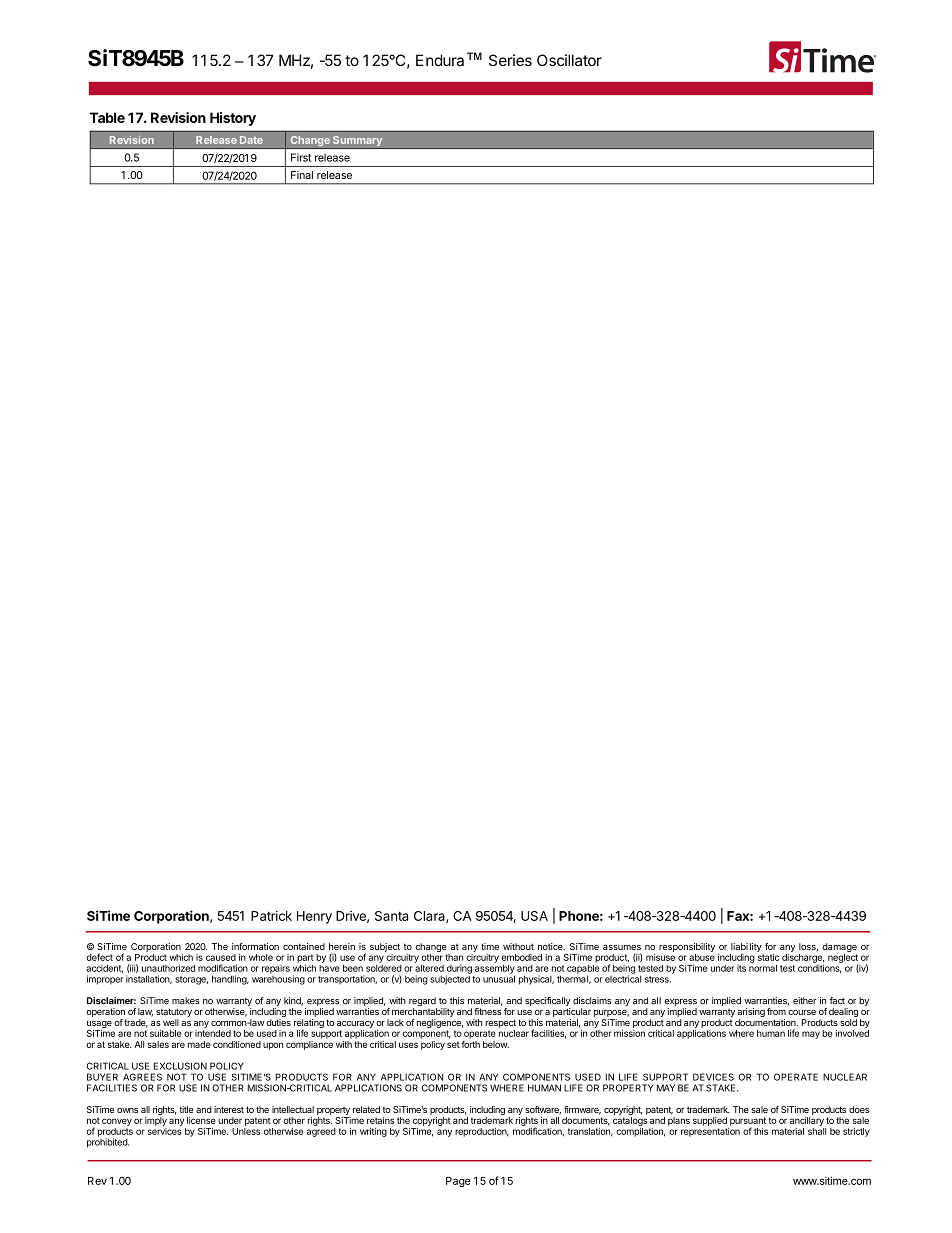 The height and width of the image is (1233, 952). What do you see at coordinates (839, 947) in the image?
I see `damage` at bounding box center [839, 947].
